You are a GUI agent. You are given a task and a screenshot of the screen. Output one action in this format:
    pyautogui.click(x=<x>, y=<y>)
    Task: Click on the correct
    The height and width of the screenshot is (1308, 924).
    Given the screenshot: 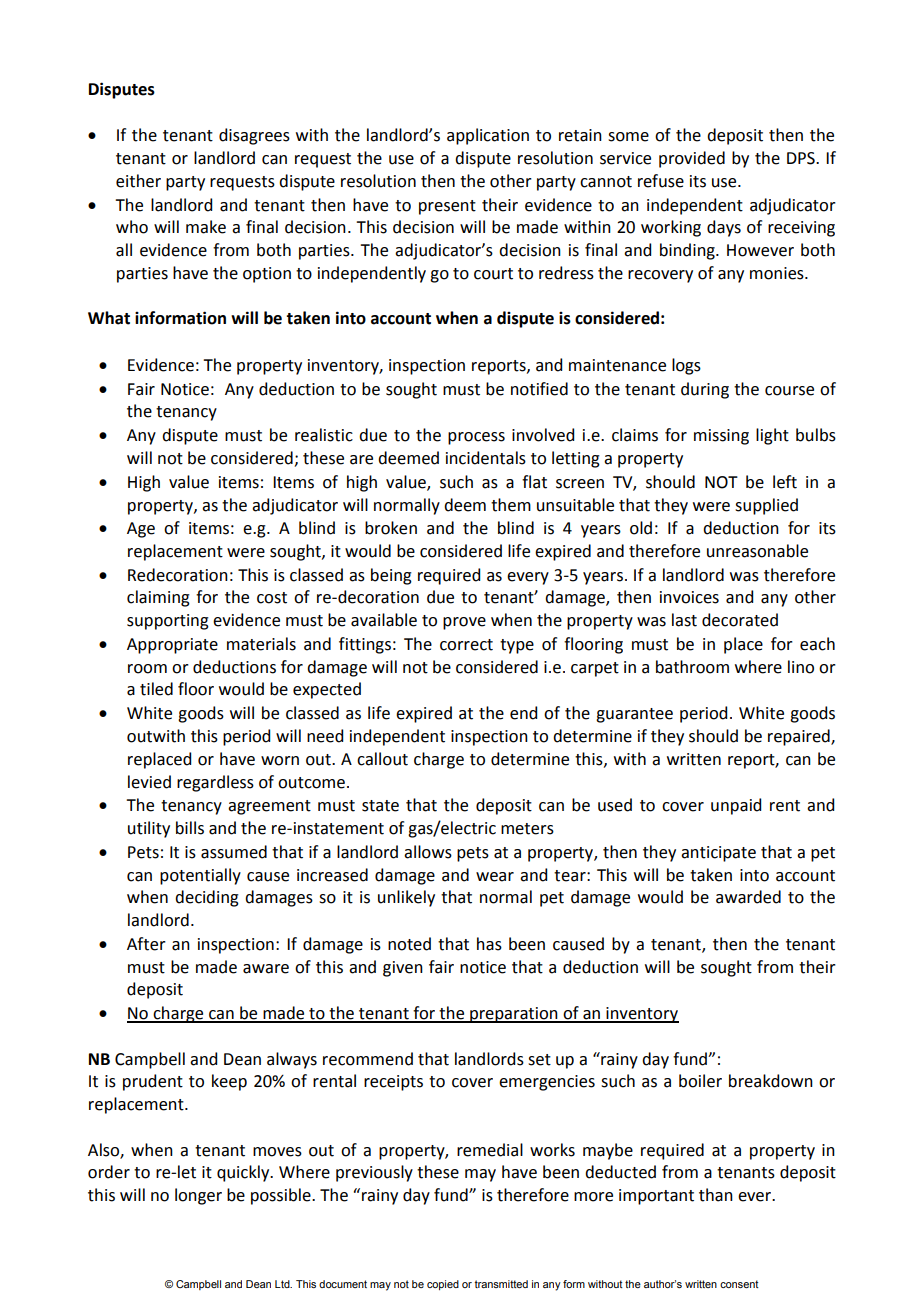 What is the action you would take?
    pyautogui.click(x=466, y=645)
